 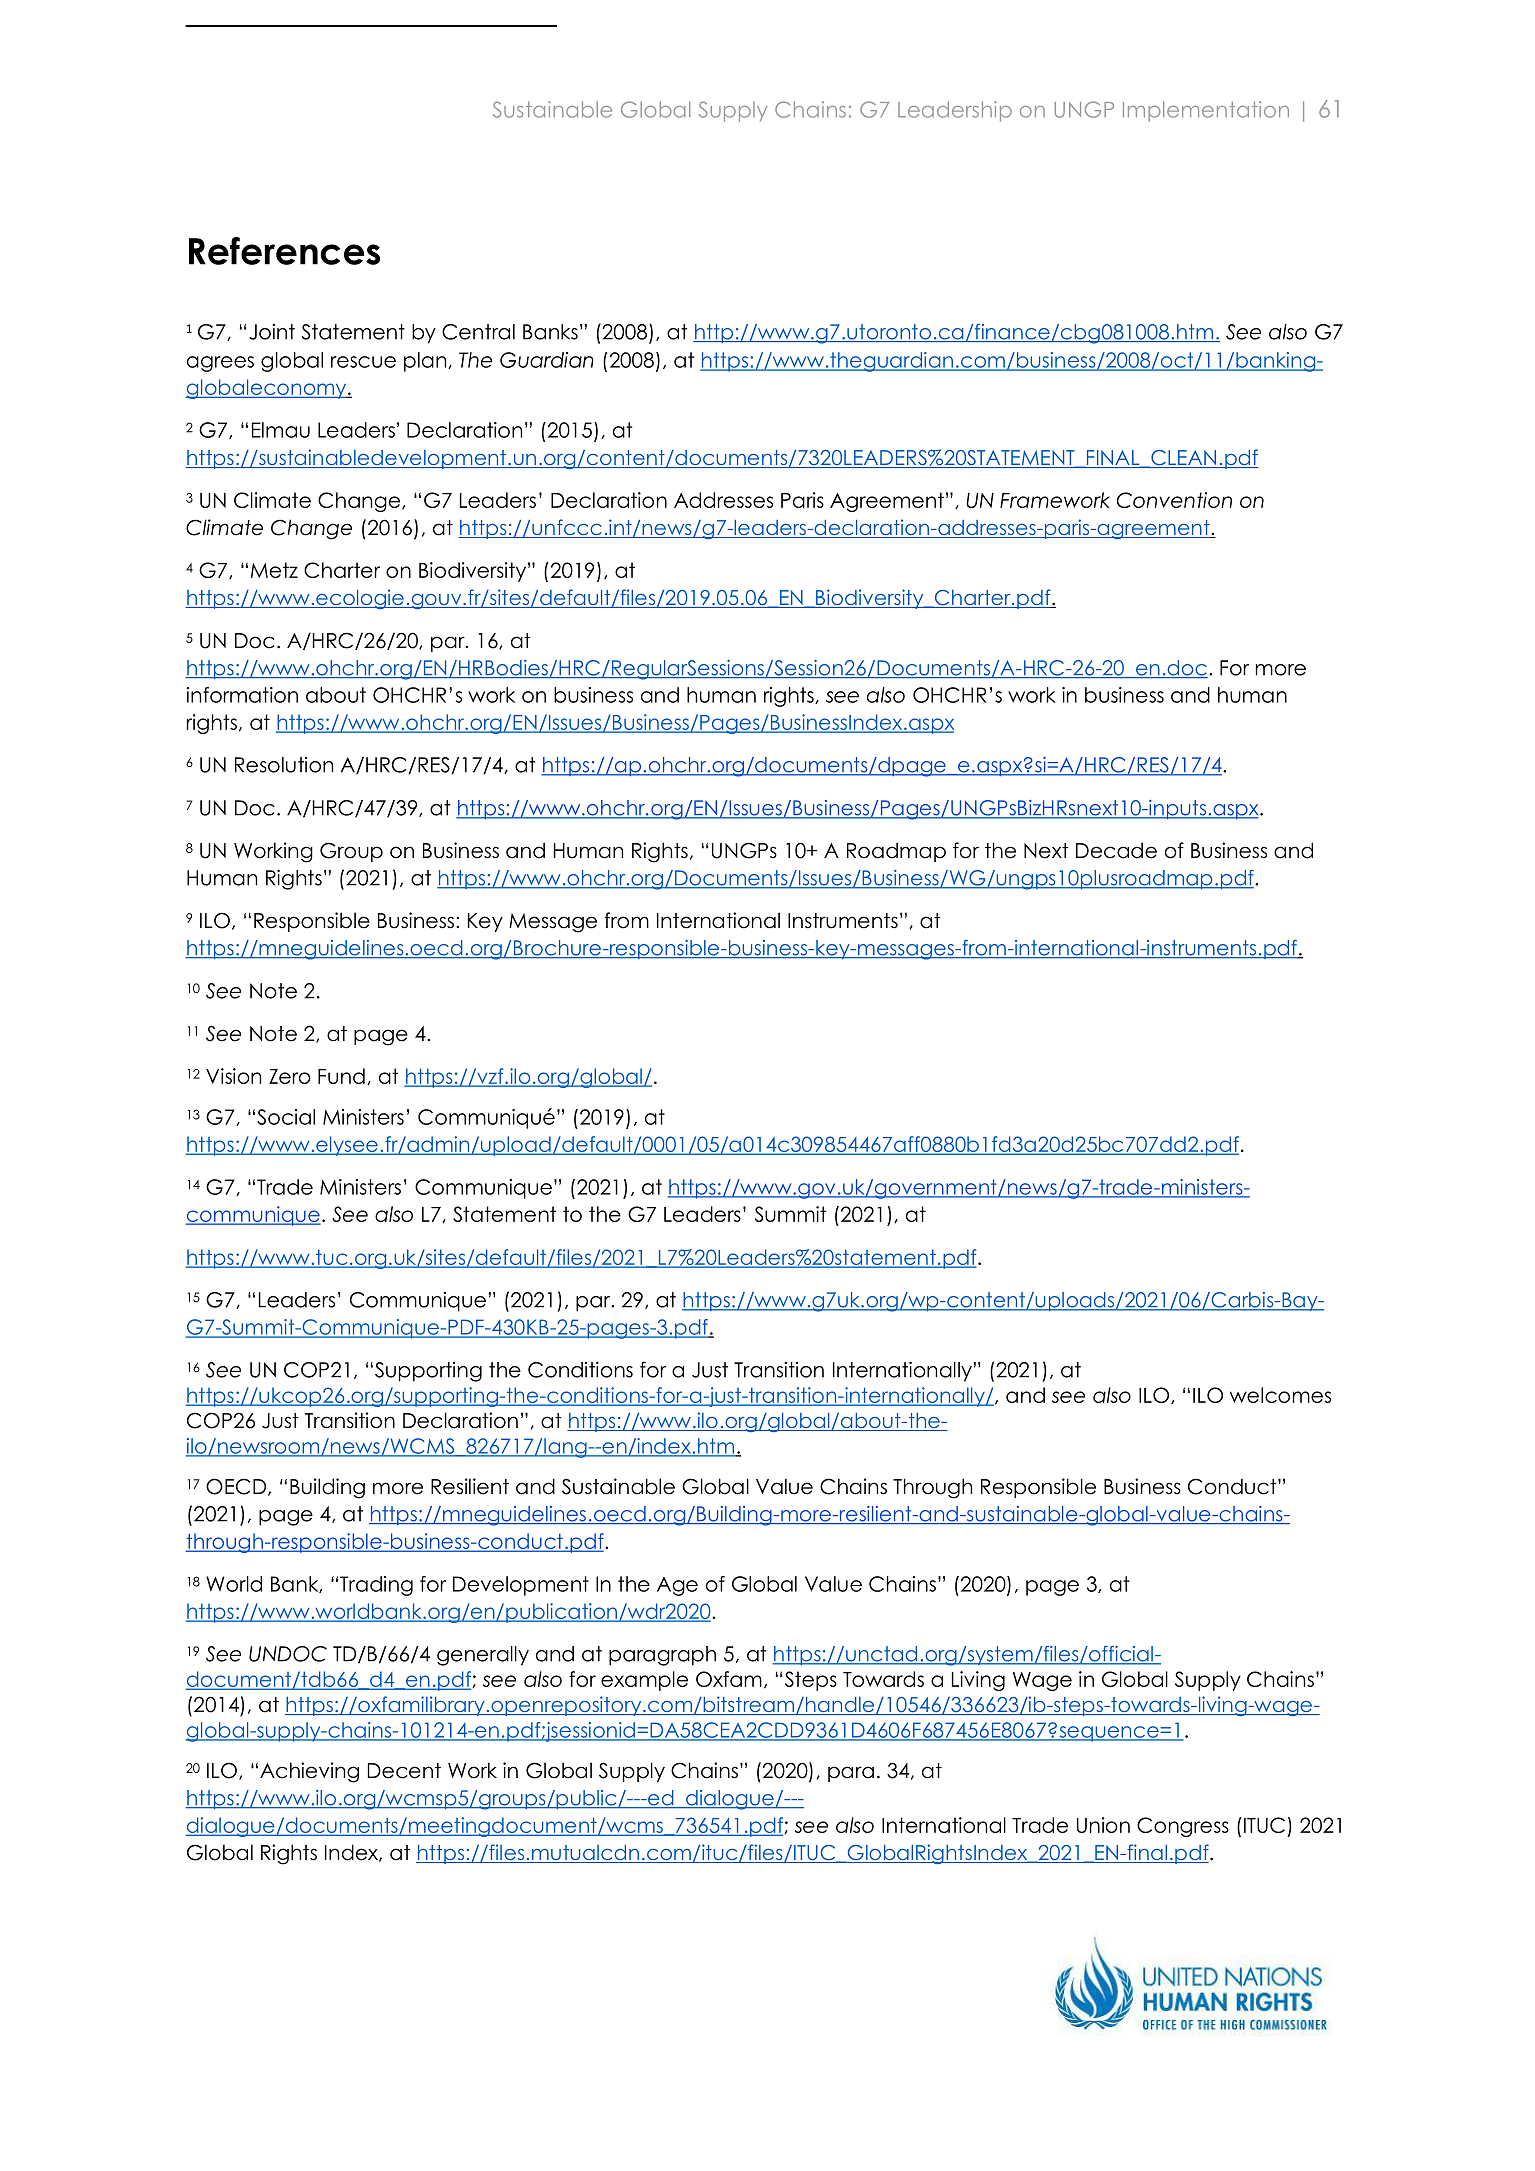 I want to click on generally, so click(x=483, y=1656).
